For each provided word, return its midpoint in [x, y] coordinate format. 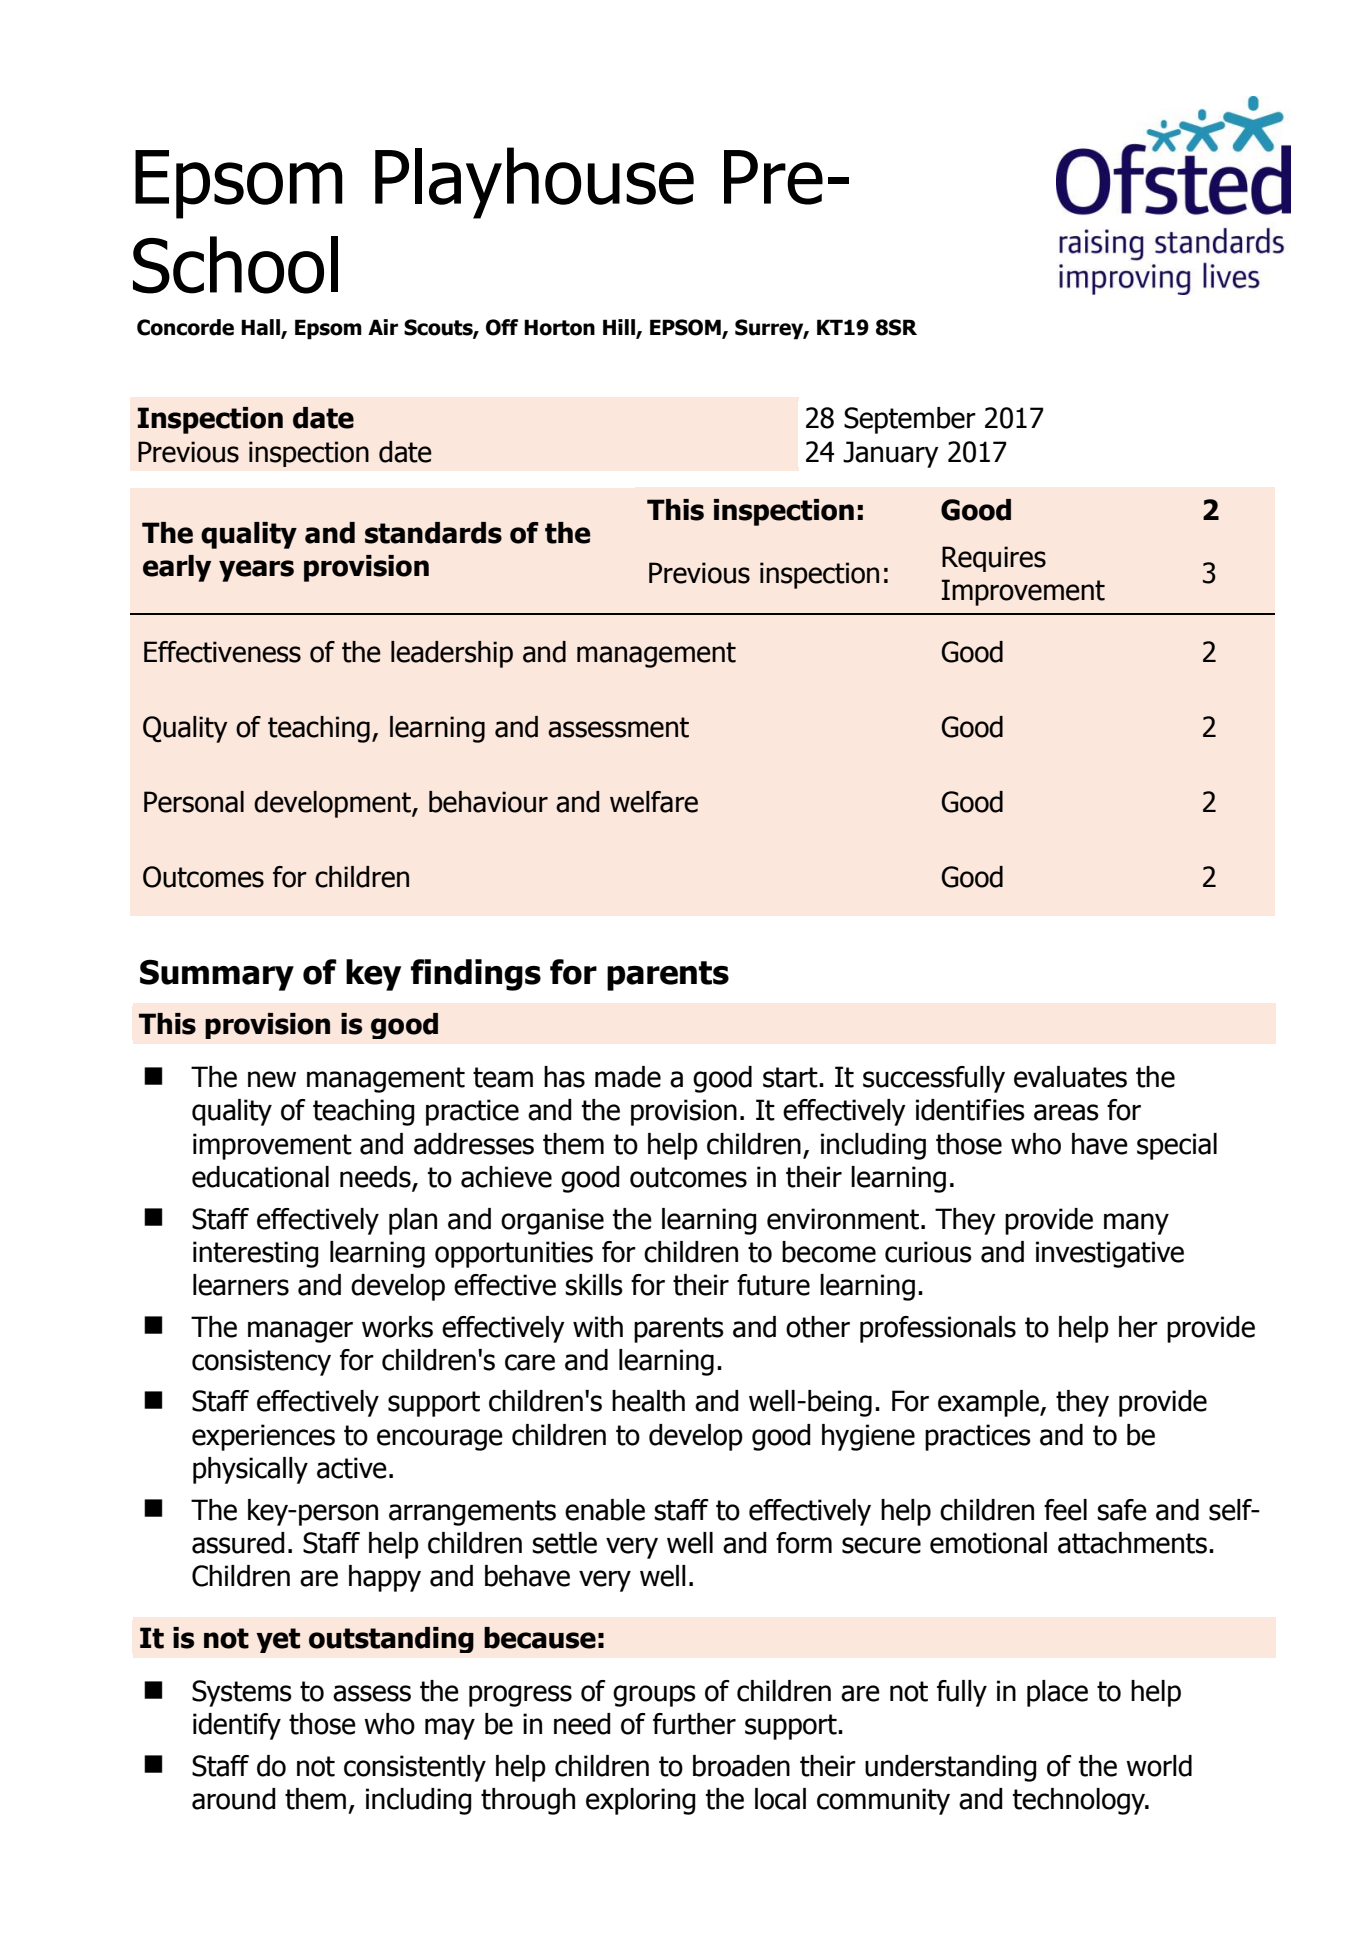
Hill [620, 328]
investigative [1110, 1254]
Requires [994, 559]
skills [594, 1285]
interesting [256, 1254]
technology [1080, 1801]
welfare [654, 802]
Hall [261, 328]
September [910, 420]
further [694, 1724]
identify [237, 1726]
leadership [452, 654]
